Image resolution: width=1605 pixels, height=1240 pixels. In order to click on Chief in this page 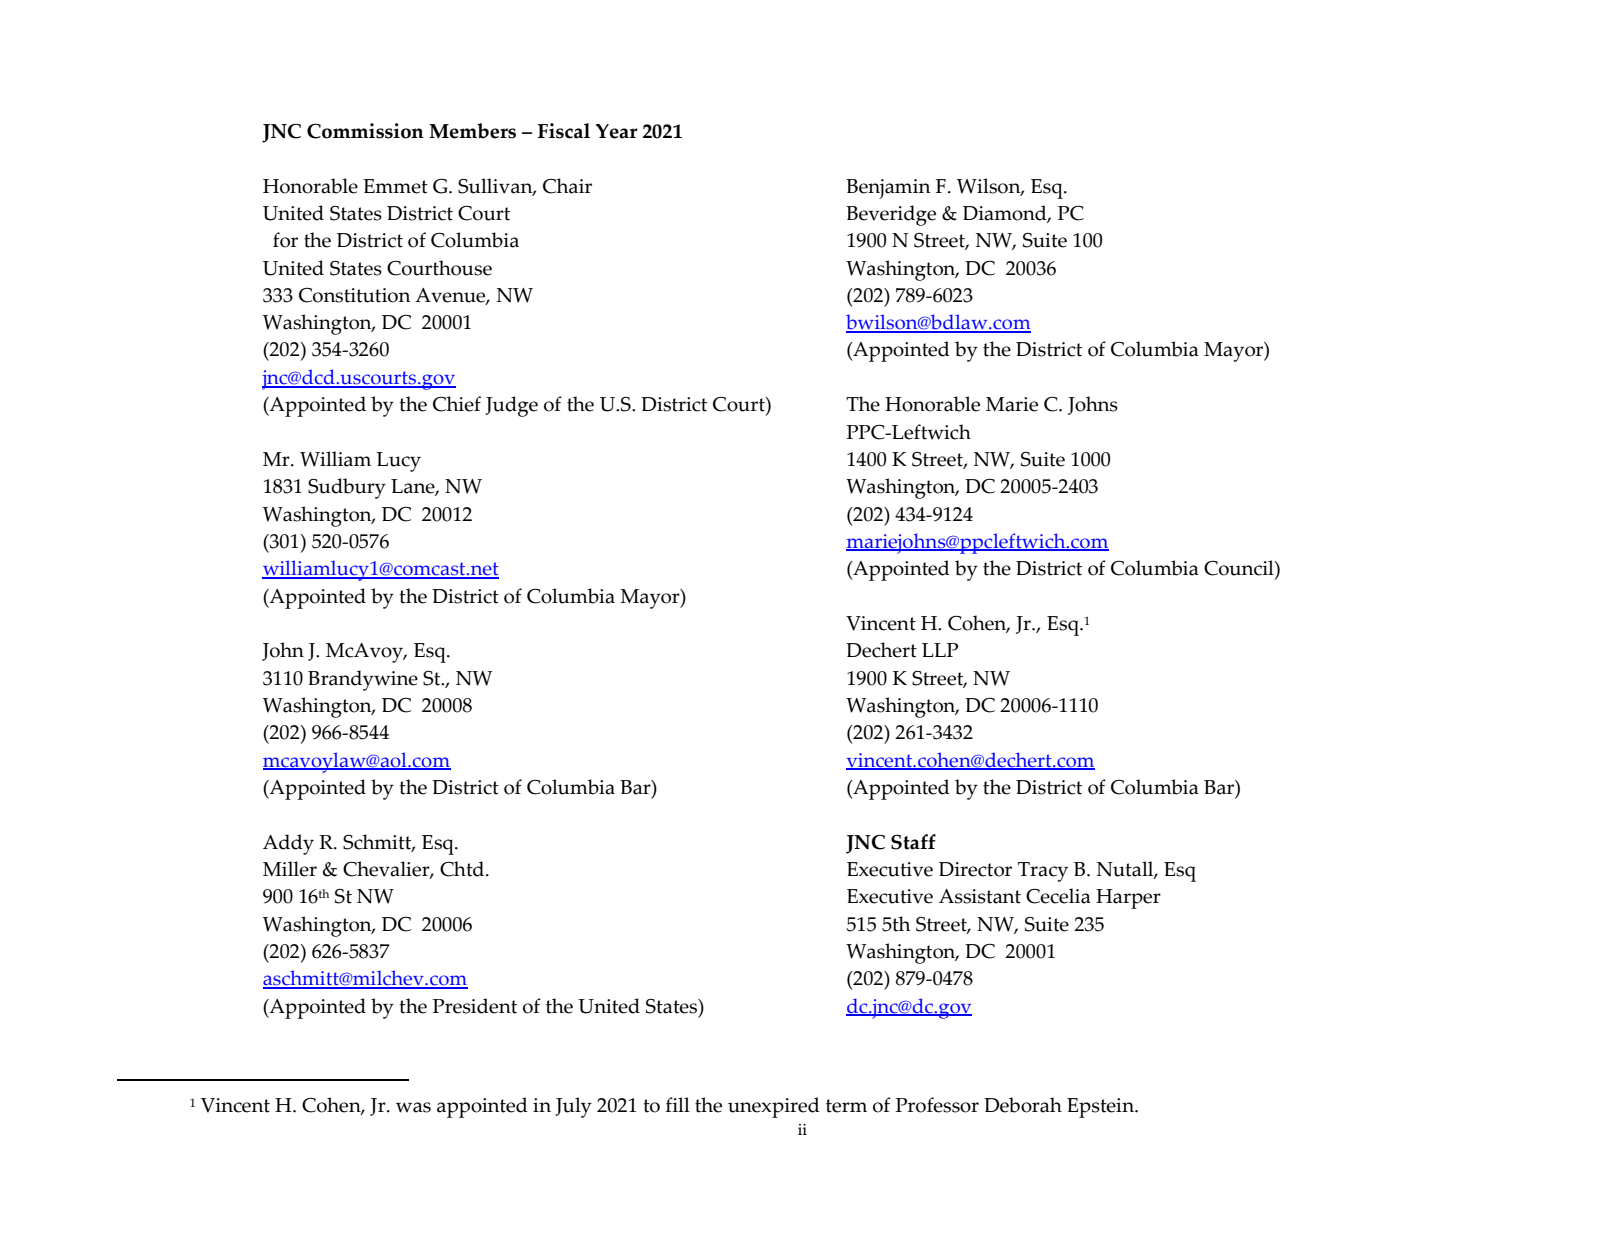, I will do `click(457, 404)`.
